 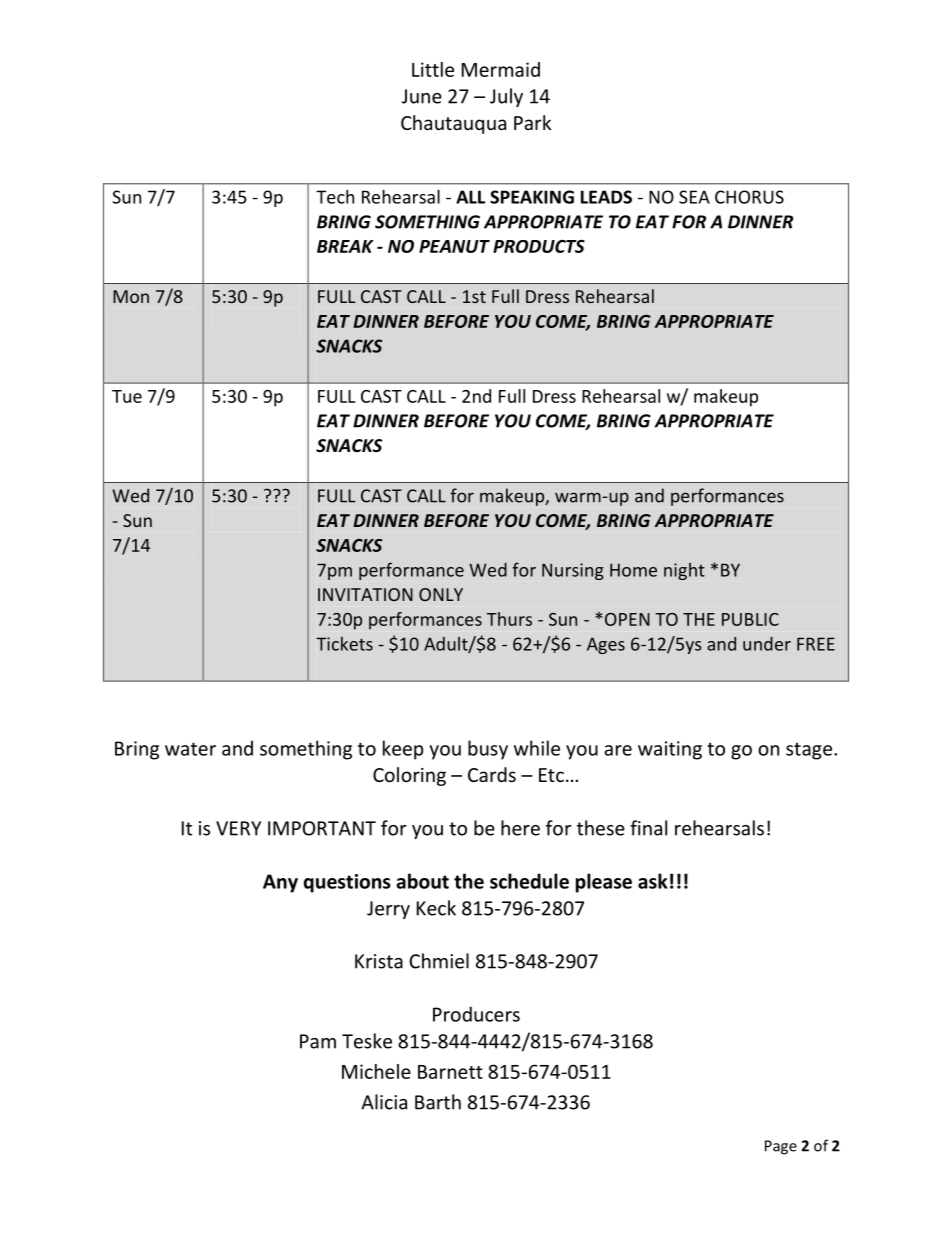 What do you see at coordinates (436, 908) in the page?
I see `Keck` at bounding box center [436, 908].
